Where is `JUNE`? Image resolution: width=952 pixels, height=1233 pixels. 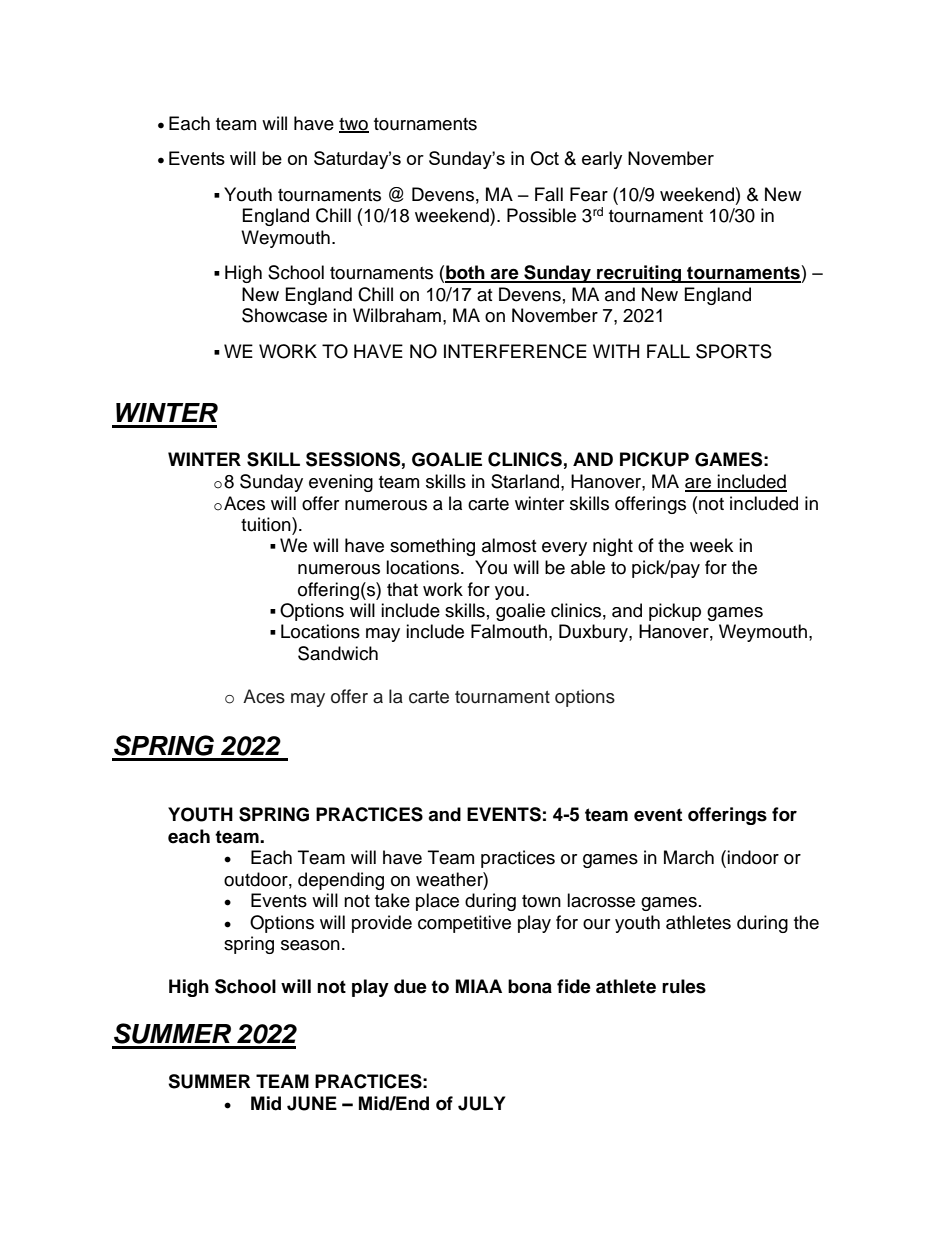 JUNE is located at coordinates (312, 1103).
